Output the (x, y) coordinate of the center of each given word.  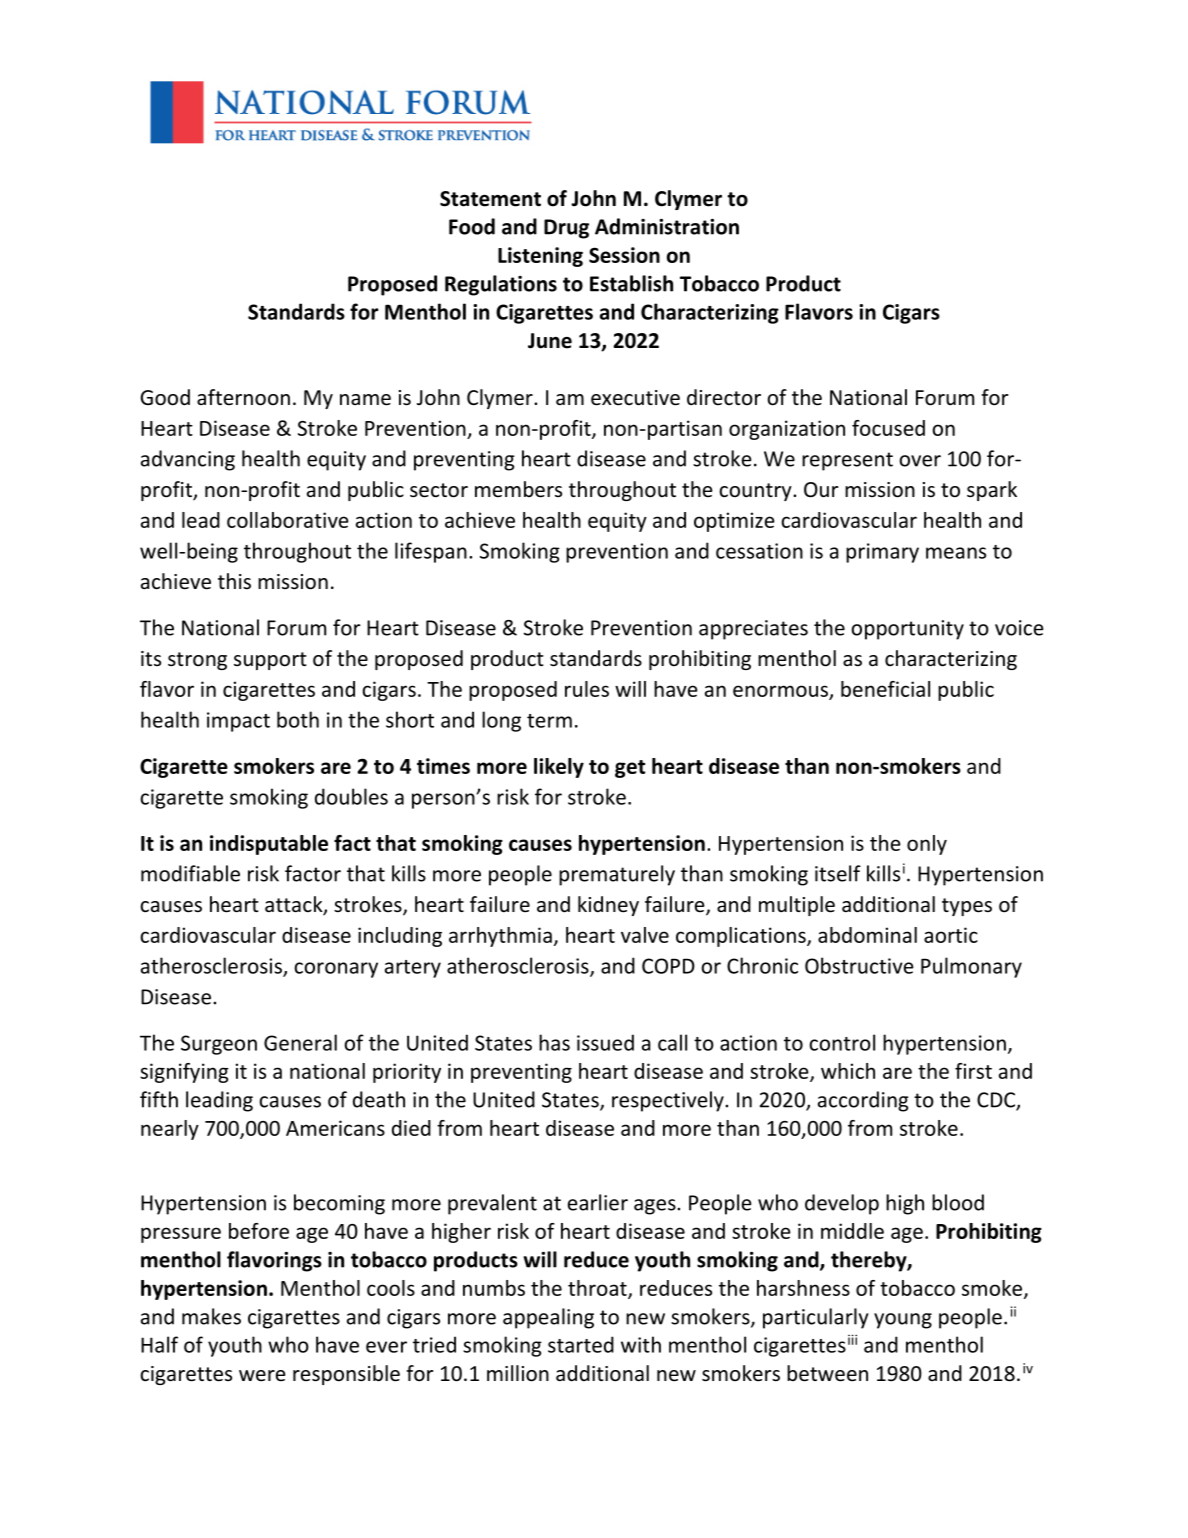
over (920, 461)
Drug (566, 229)
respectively (669, 1101)
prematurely (617, 875)
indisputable (269, 845)
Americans (335, 1128)
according (863, 1101)
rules (587, 689)
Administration (667, 226)
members (518, 489)
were (262, 1376)
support (270, 661)
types (967, 907)
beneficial (885, 689)
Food (472, 226)
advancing (188, 460)
